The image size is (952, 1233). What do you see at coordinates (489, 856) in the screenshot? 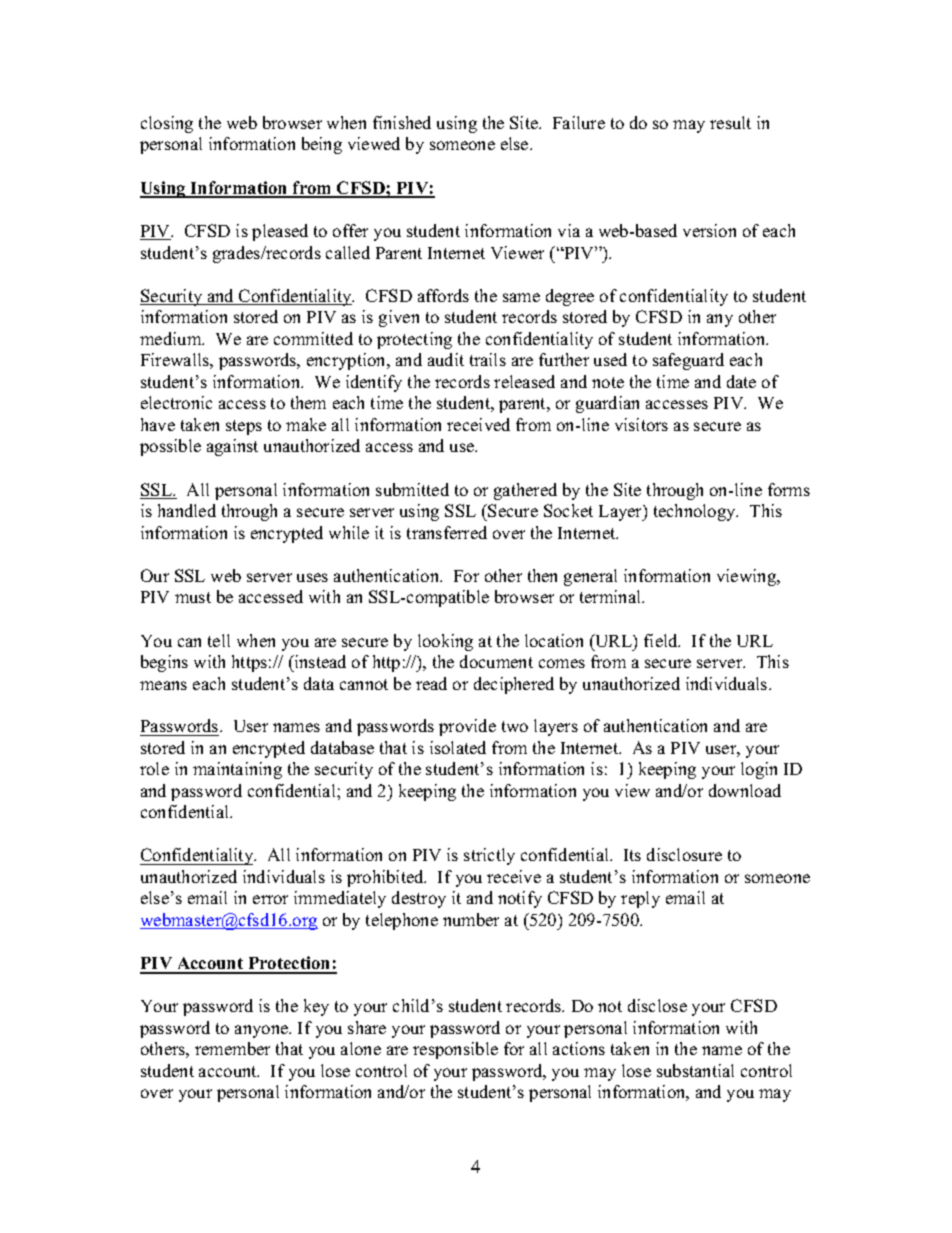
I see `strictly` at bounding box center [489, 856].
